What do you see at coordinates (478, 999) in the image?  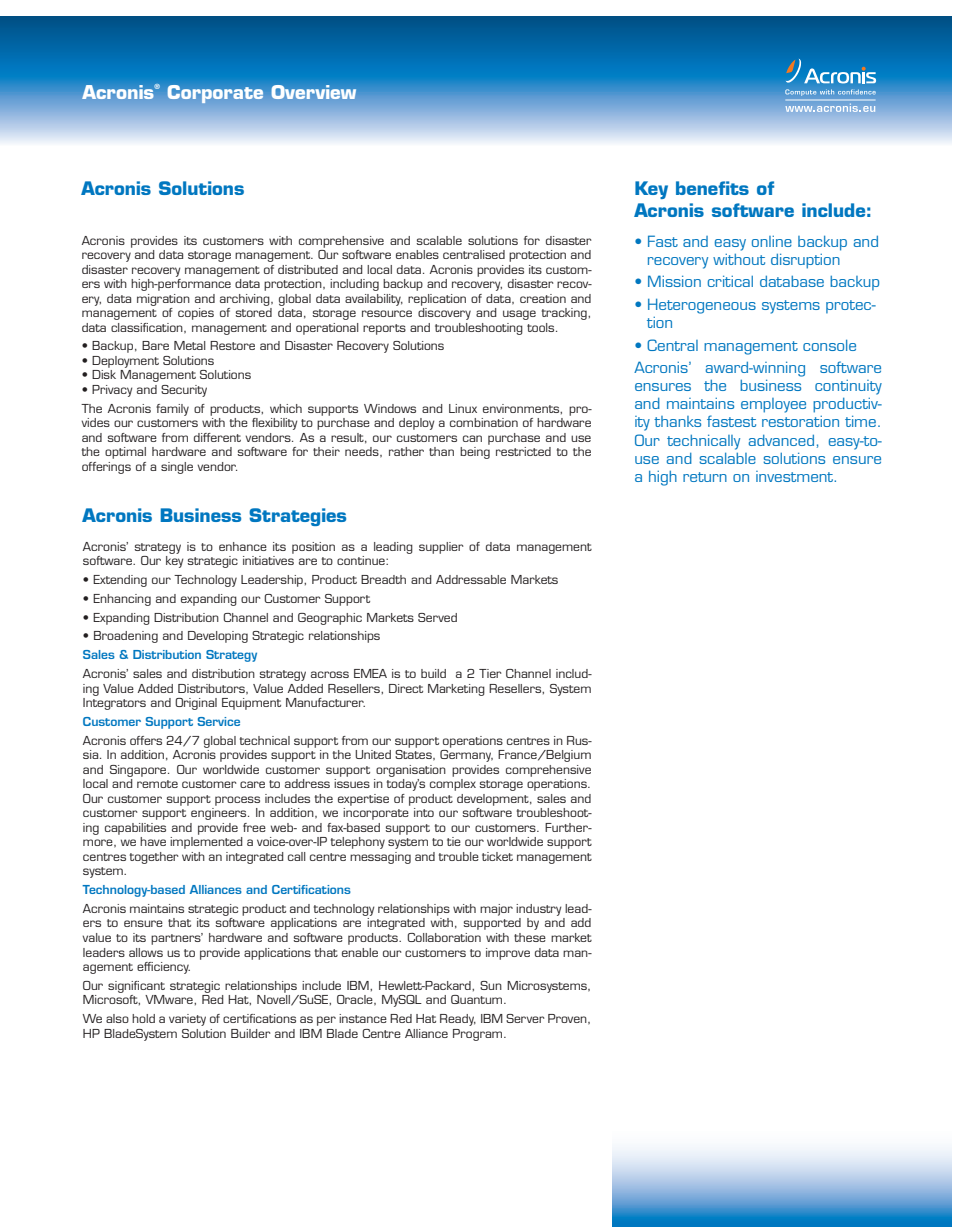 I see `Quantum` at bounding box center [478, 999].
